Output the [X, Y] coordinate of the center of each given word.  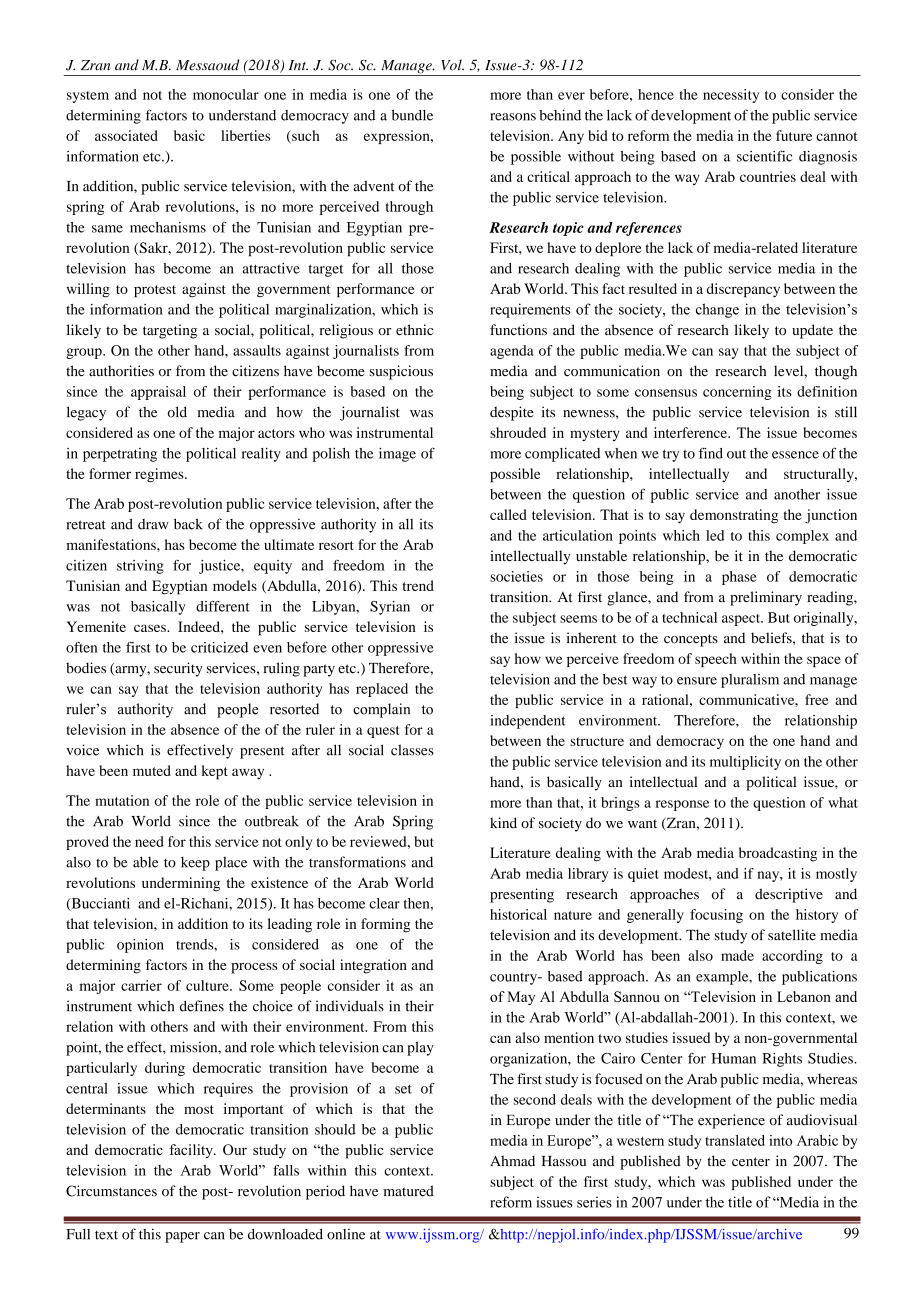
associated [126, 135]
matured [409, 1191]
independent [528, 722]
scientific [764, 156]
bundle [412, 115]
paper [182, 1237]
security [178, 669]
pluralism [750, 681]
